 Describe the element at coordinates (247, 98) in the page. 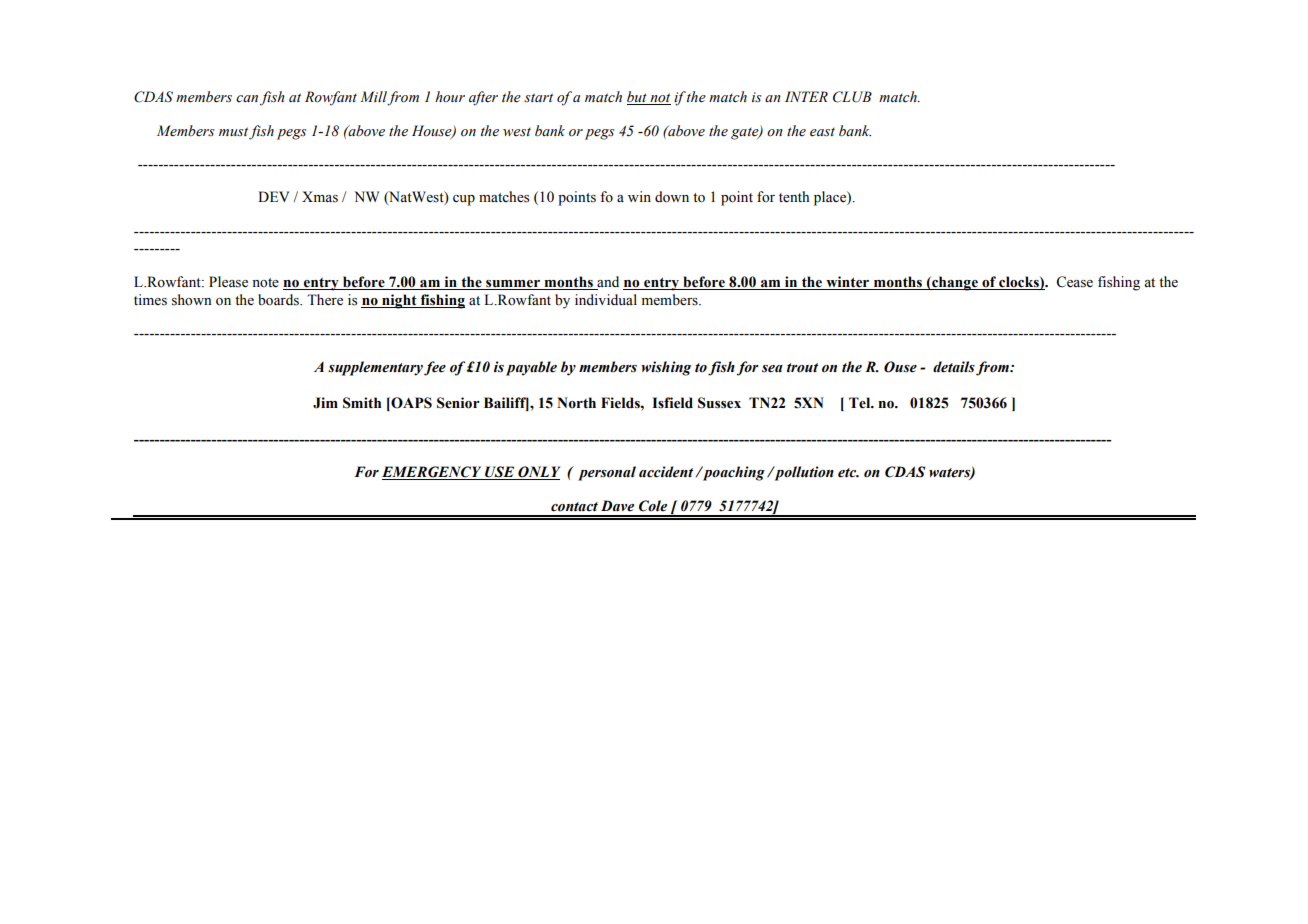

I see `can` at that location.
